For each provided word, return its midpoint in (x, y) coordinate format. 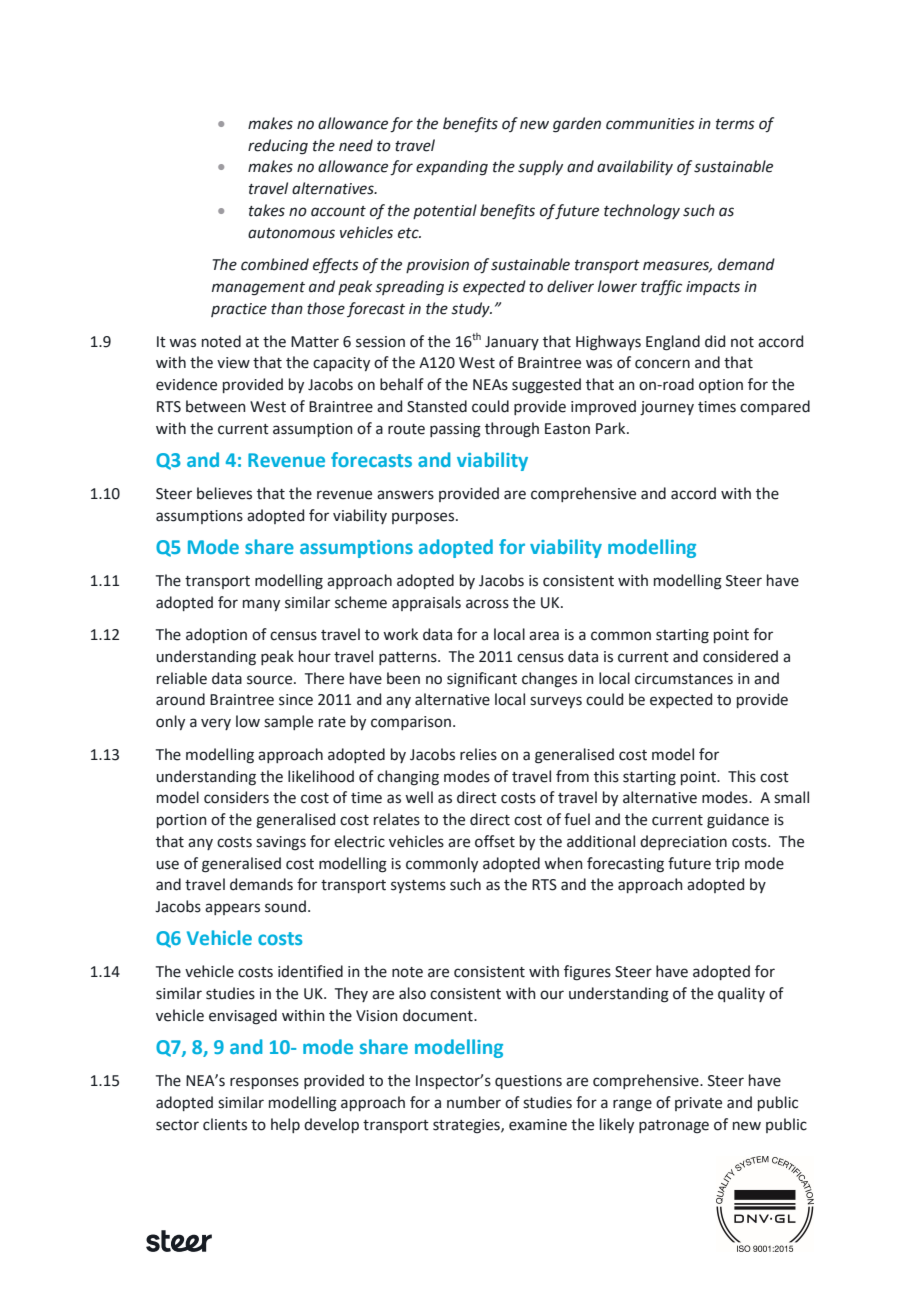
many (261, 605)
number (474, 1102)
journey (667, 408)
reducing (278, 147)
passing (455, 430)
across (487, 604)
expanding (452, 168)
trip (727, 865)
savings (281, 843)
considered (740, 656)
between (216, 406)
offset (495, 841)
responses (264, 1083)
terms (735, 124)
